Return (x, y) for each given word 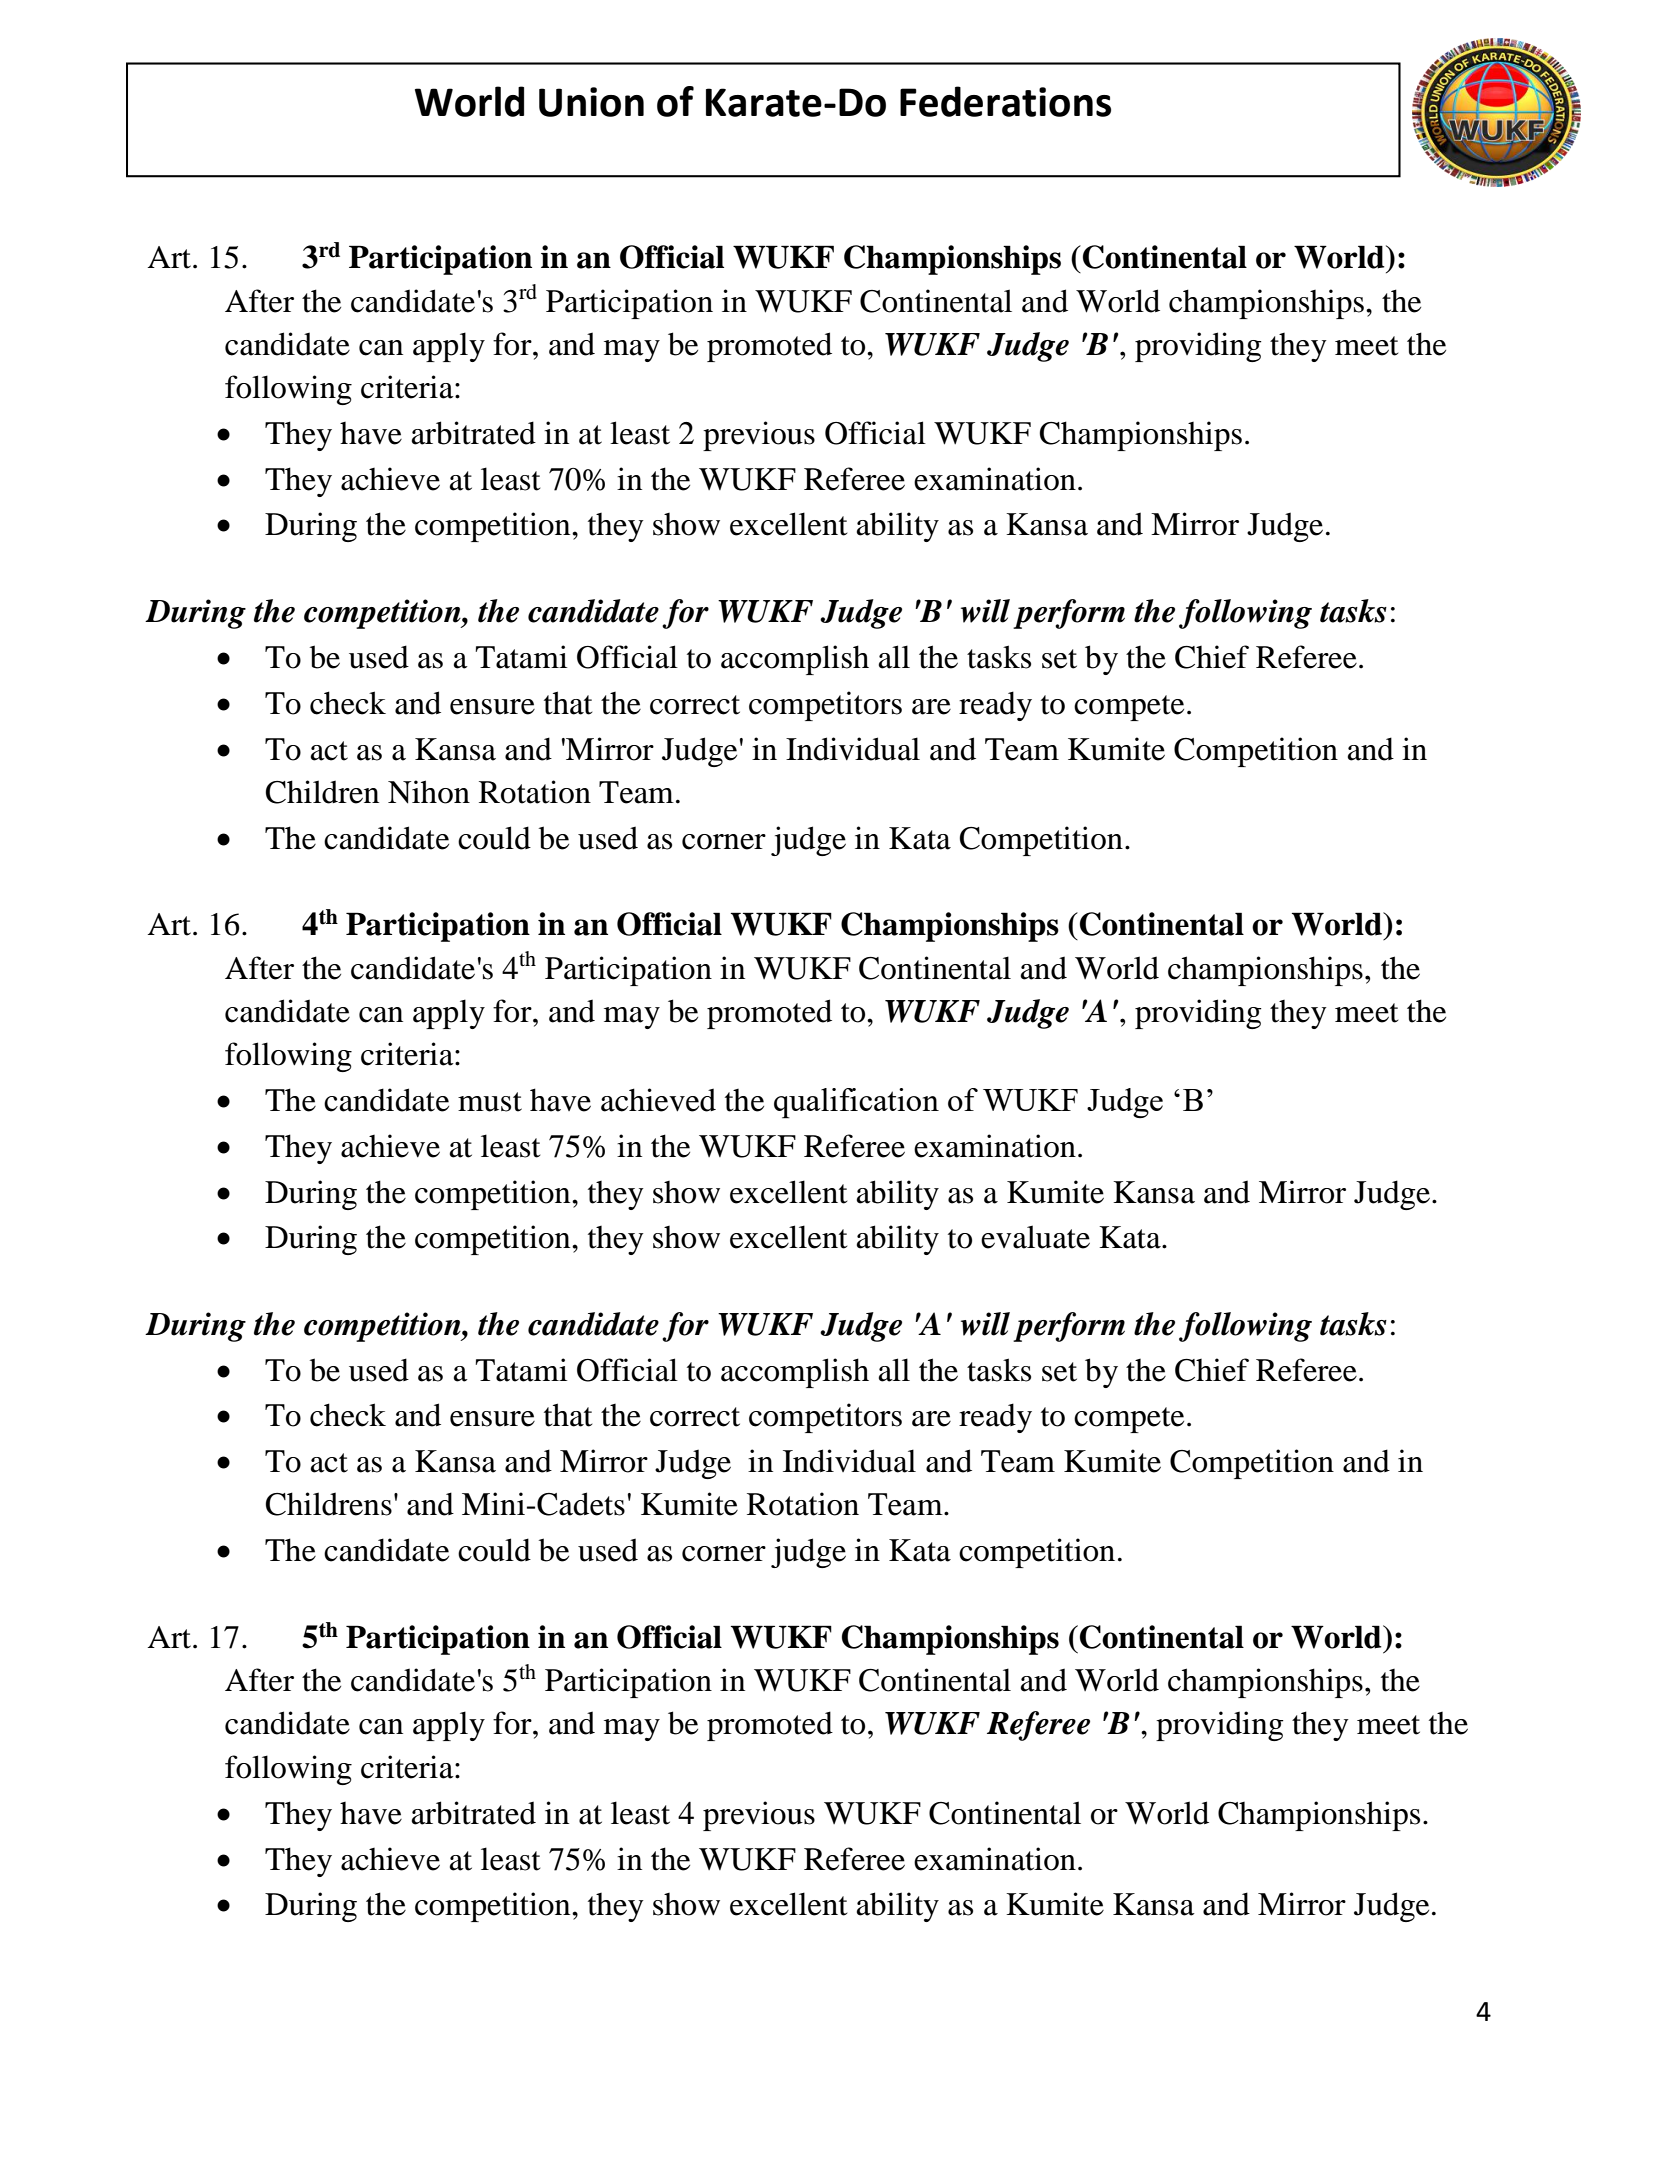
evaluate (1035, 1237)
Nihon (429, 792)
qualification (856, 1103)
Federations (1005, 101)
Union (591, 102)
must (490, 1102)
